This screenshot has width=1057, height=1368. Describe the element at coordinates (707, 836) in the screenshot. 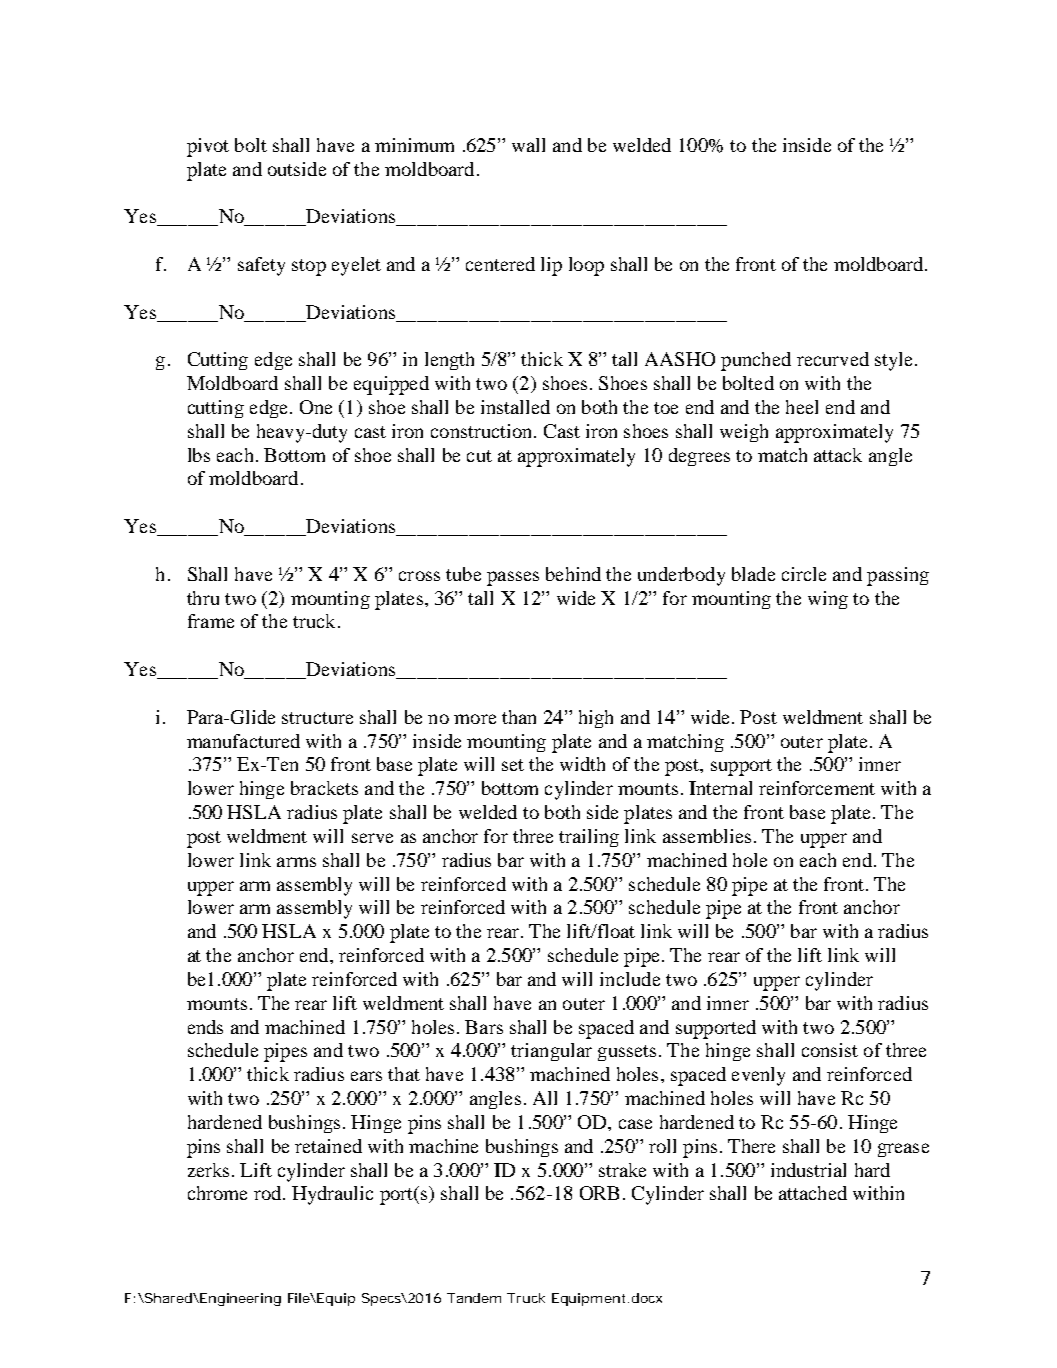

I see `assemblies` at that location.
